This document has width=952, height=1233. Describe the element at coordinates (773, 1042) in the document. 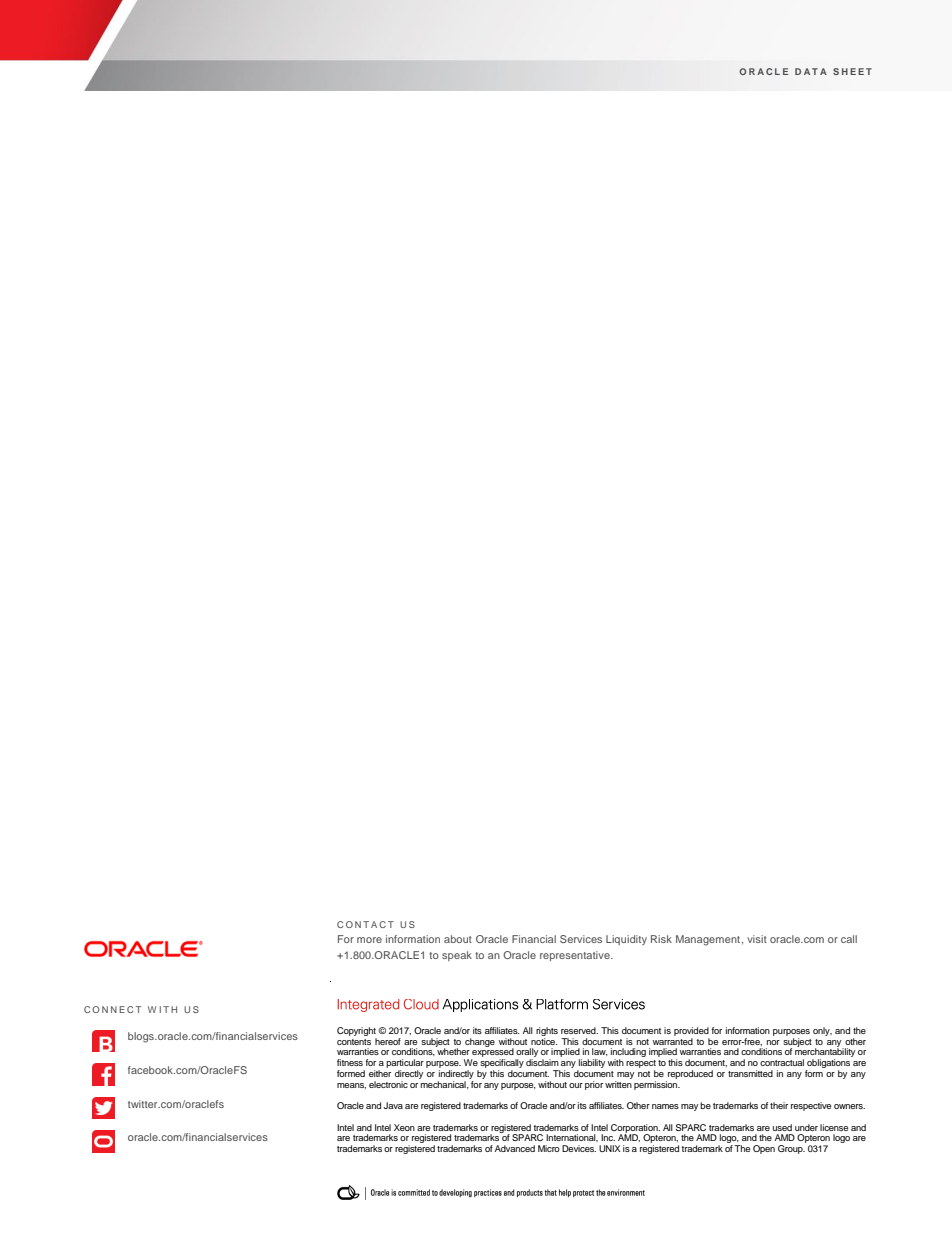

I see `nor` at that location.
